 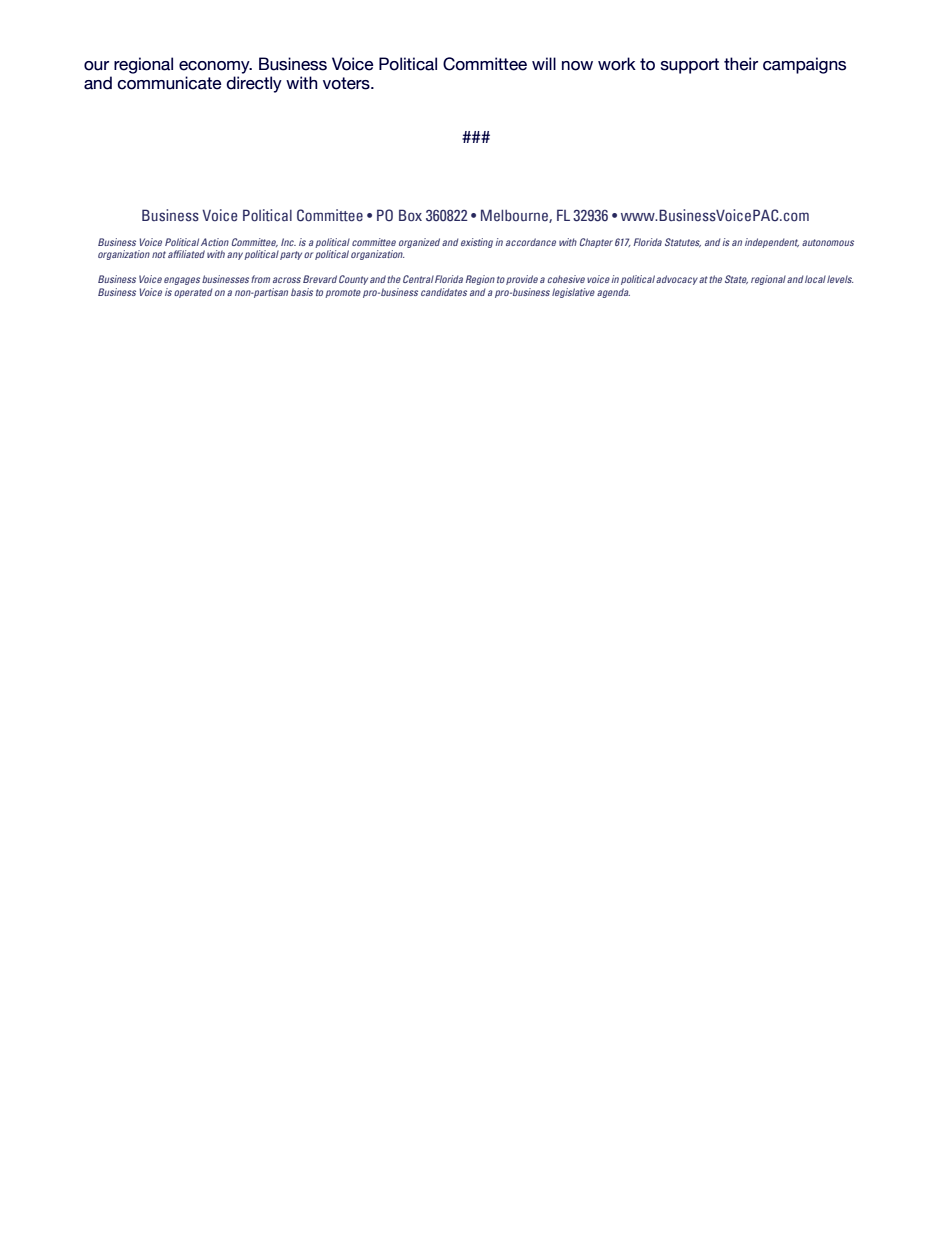 I want to click on from, so click(x=260, y=279).
